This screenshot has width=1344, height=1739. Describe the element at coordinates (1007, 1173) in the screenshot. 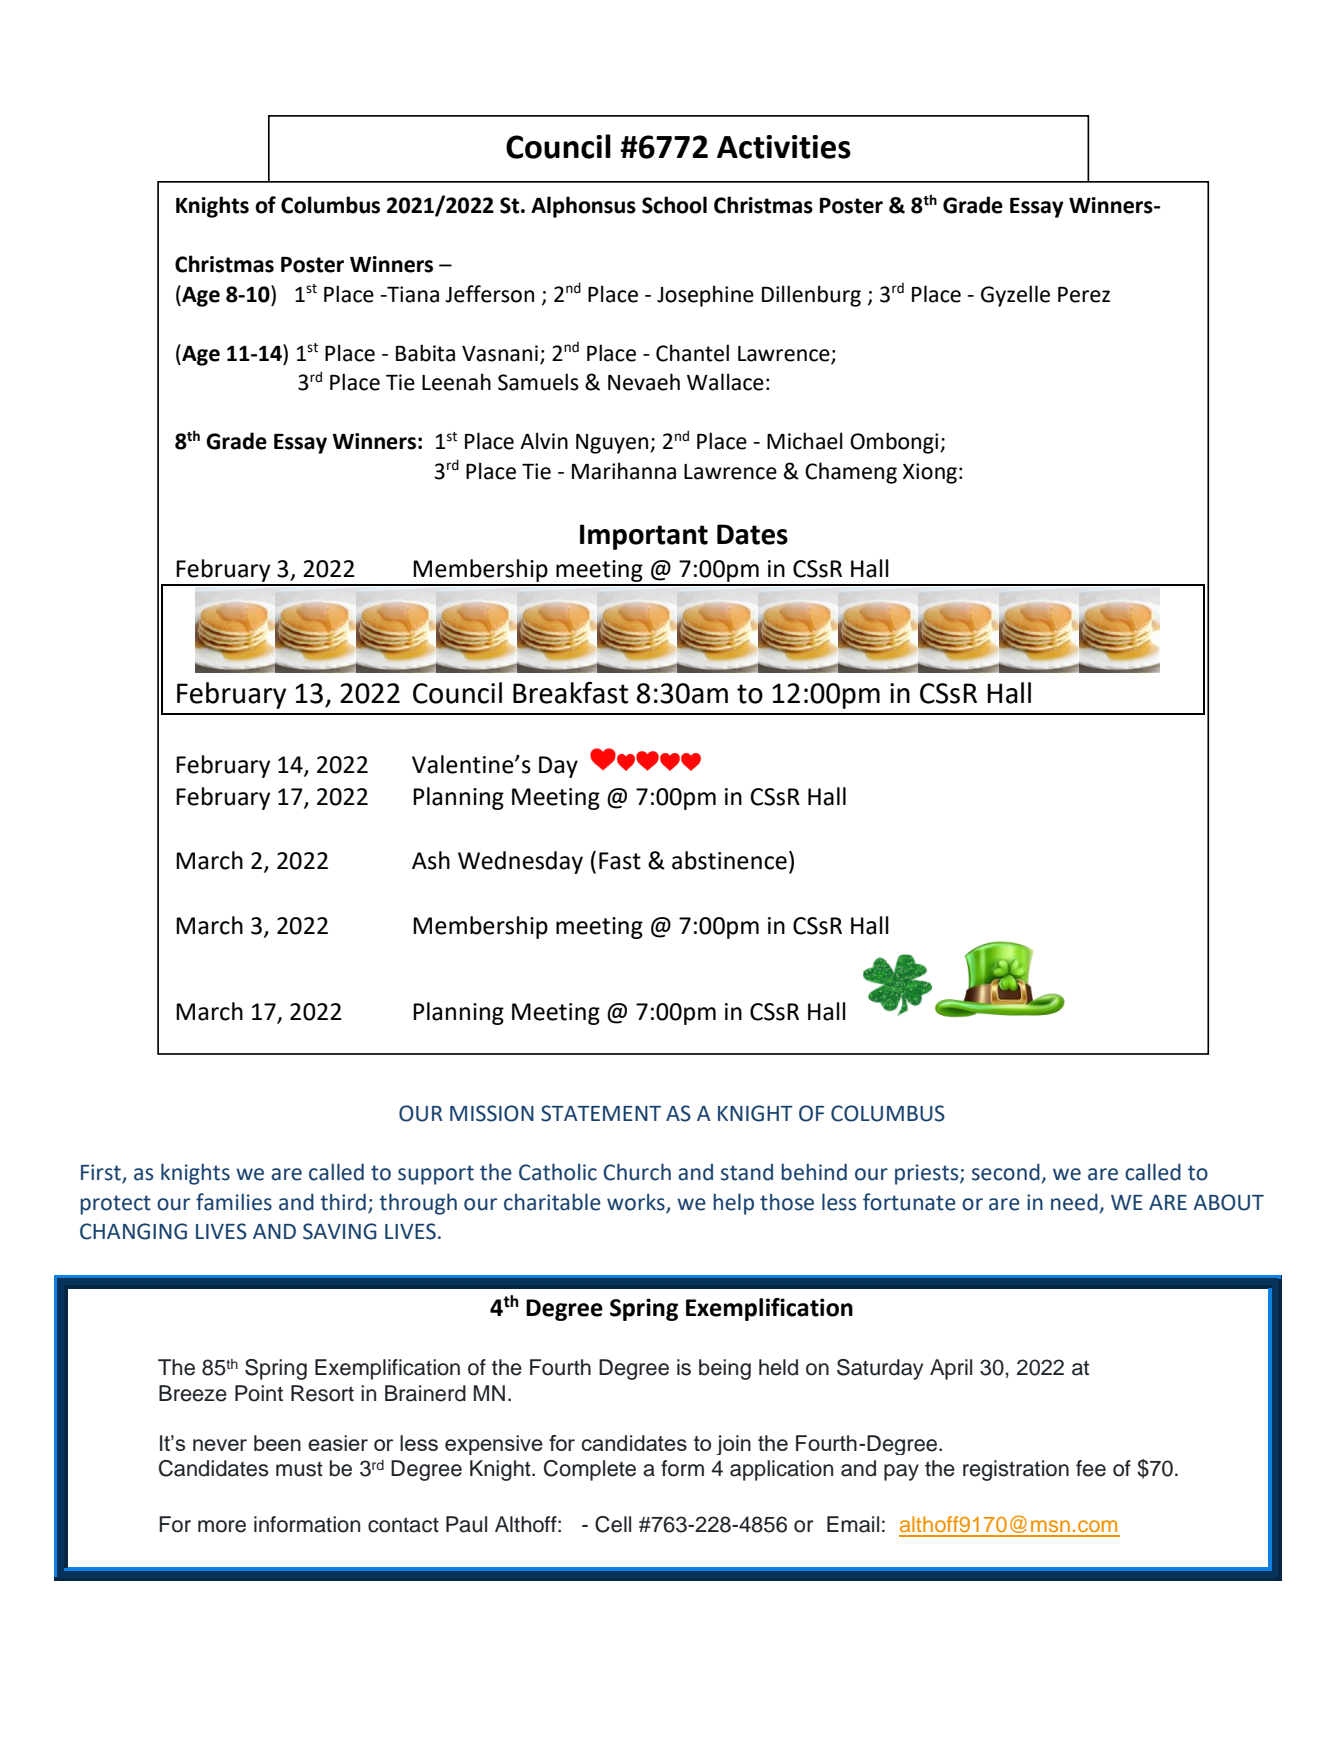

I see `second` at that location.
